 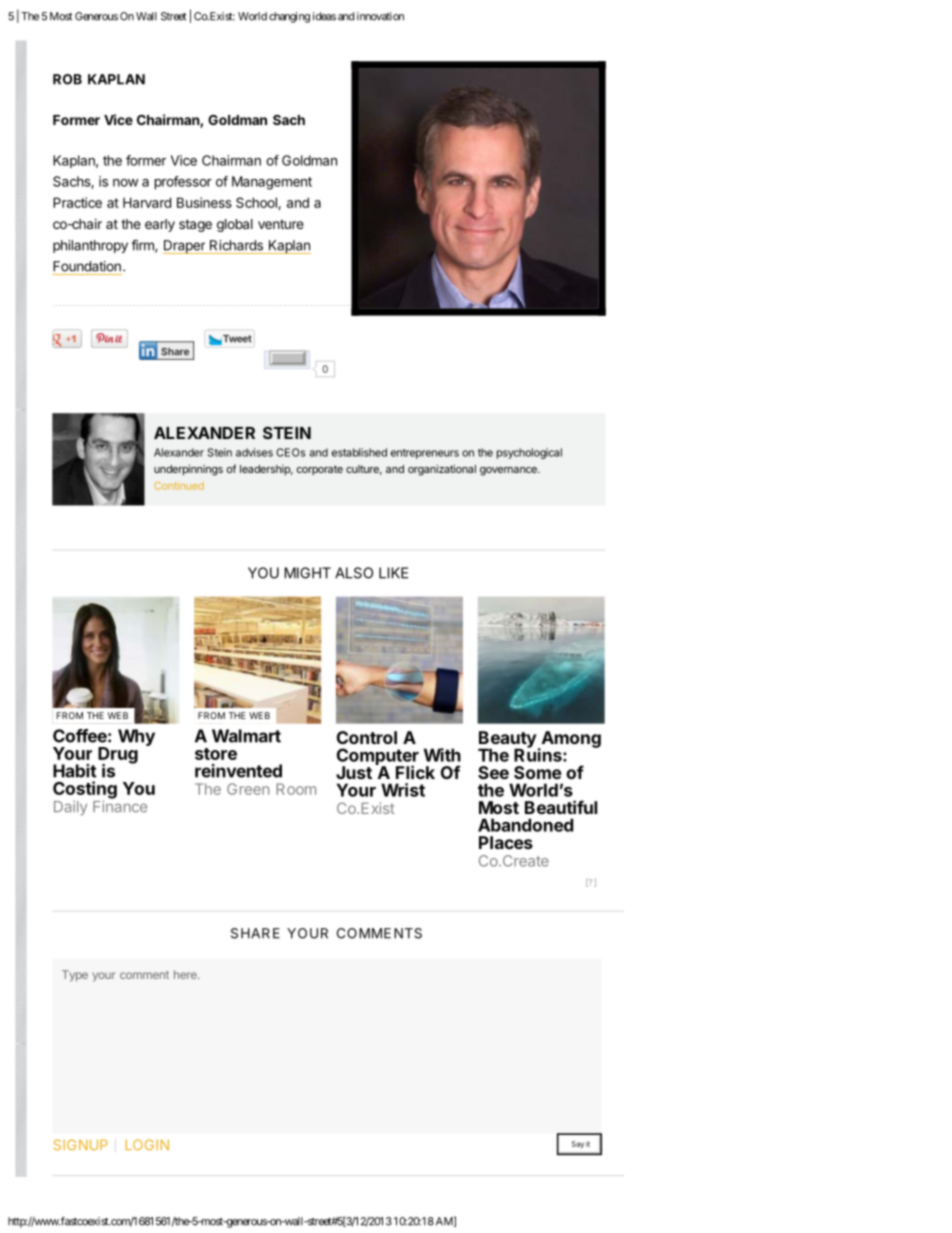 I want to click on Finance, so click(x=120, y=805).
